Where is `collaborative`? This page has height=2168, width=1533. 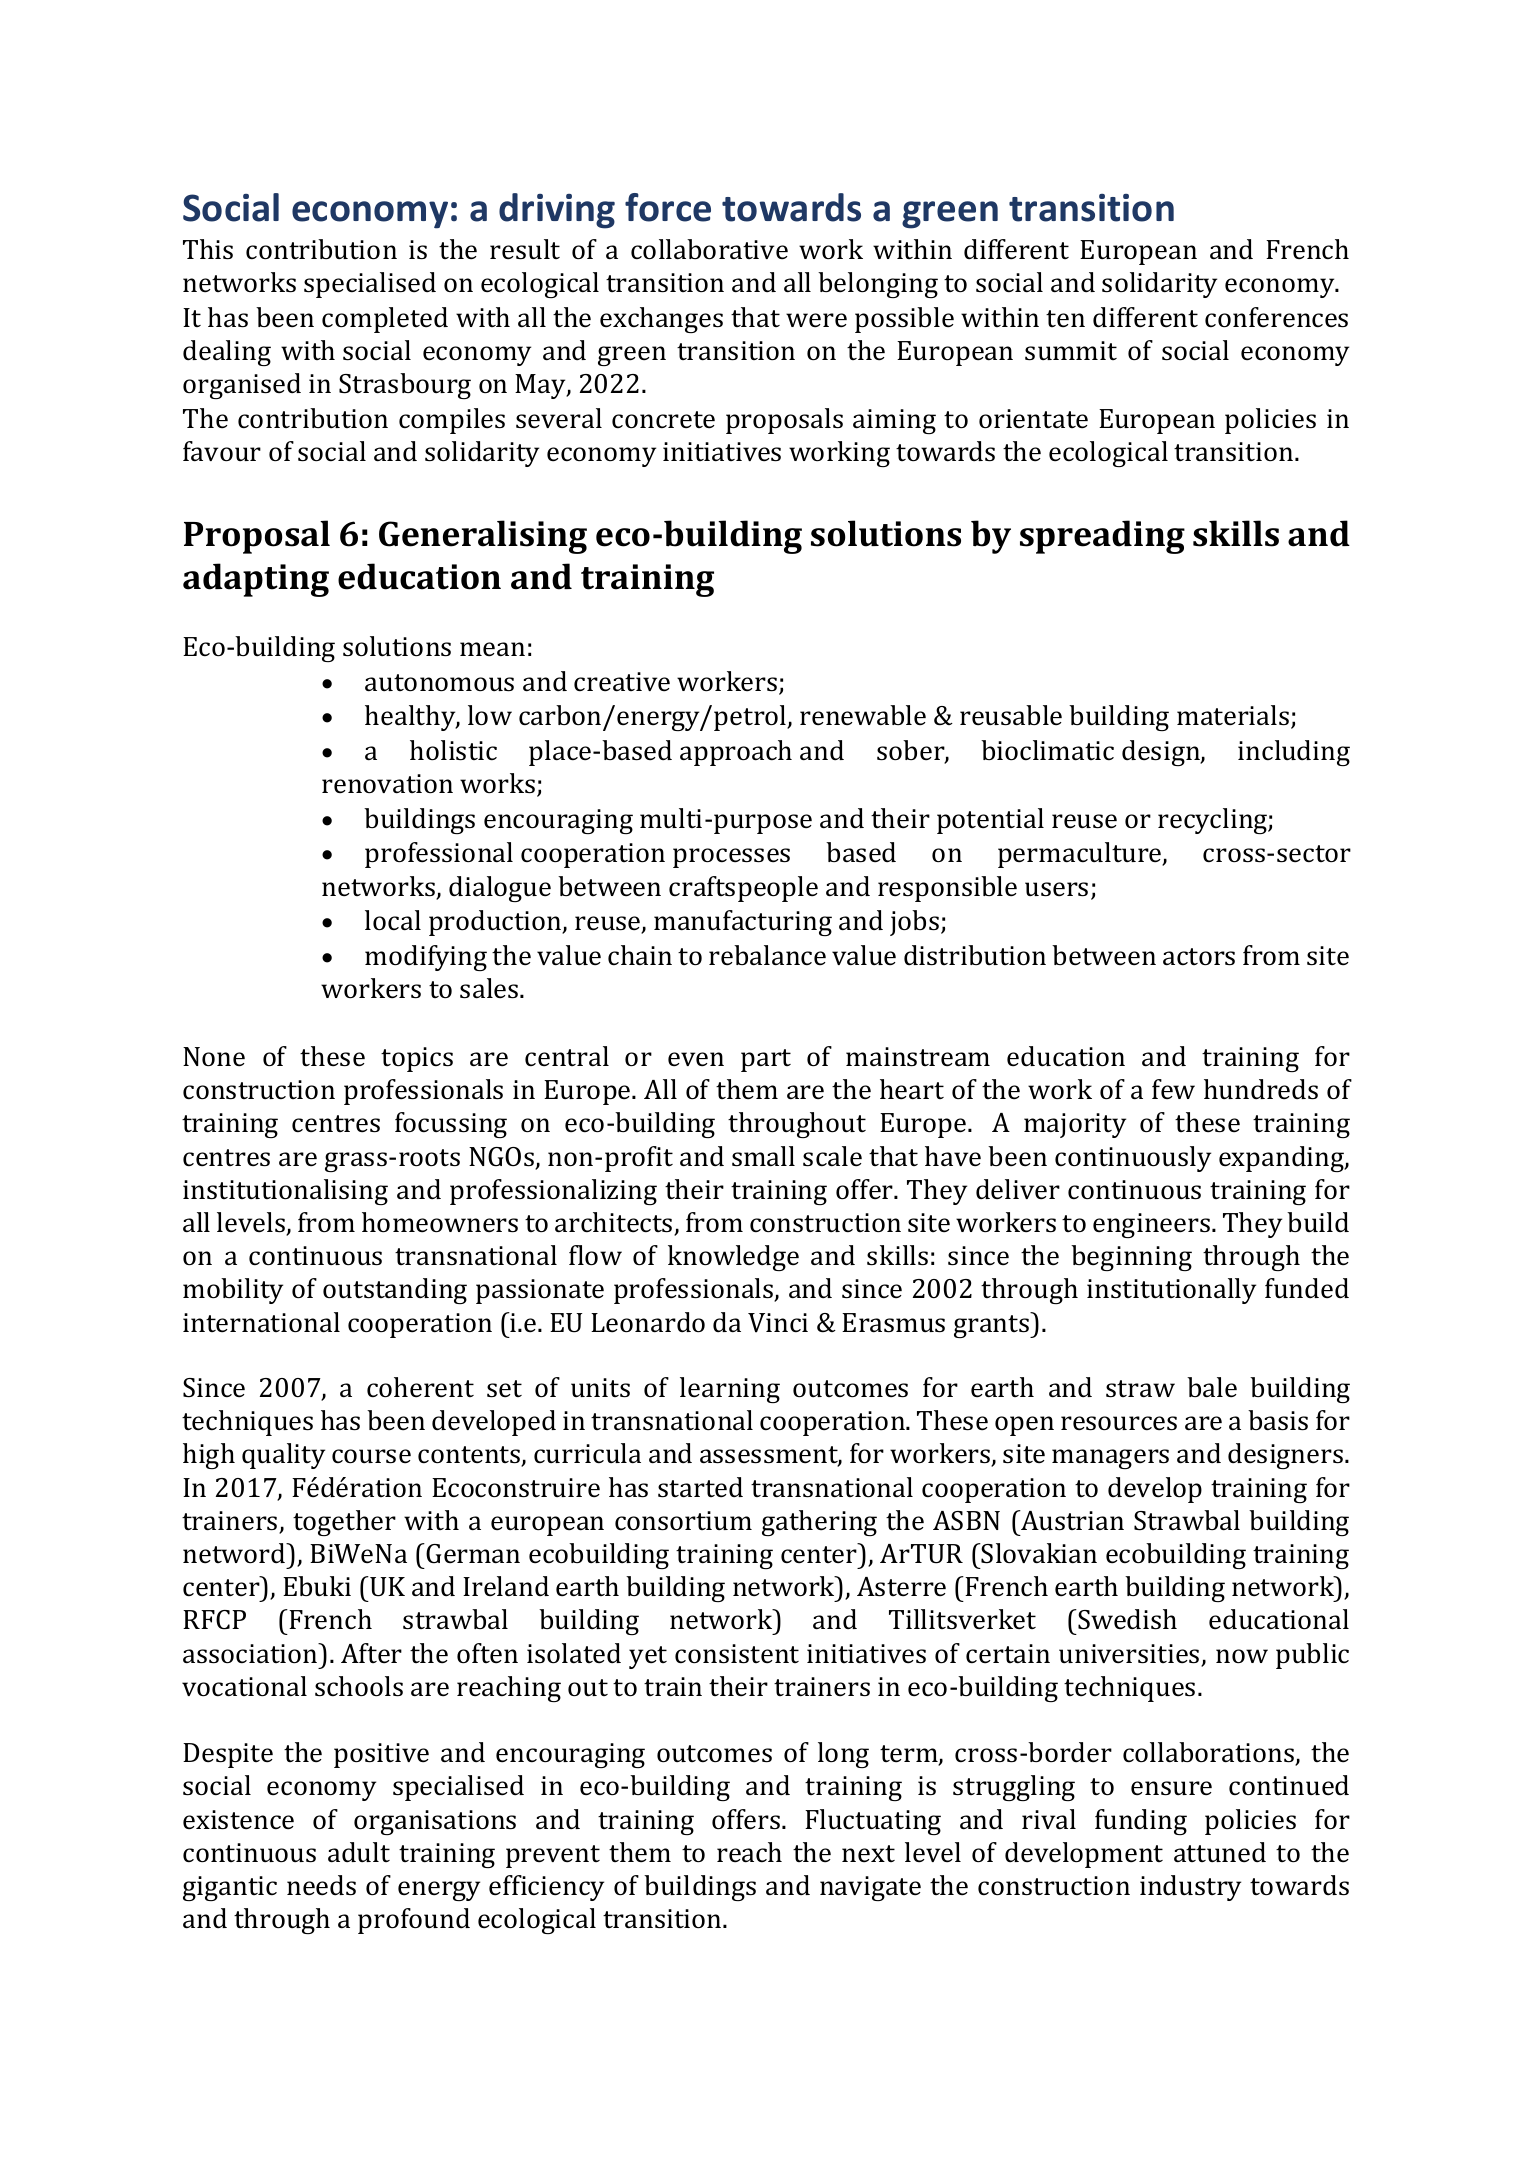
collaborative is located at coordinates (709, 249).
